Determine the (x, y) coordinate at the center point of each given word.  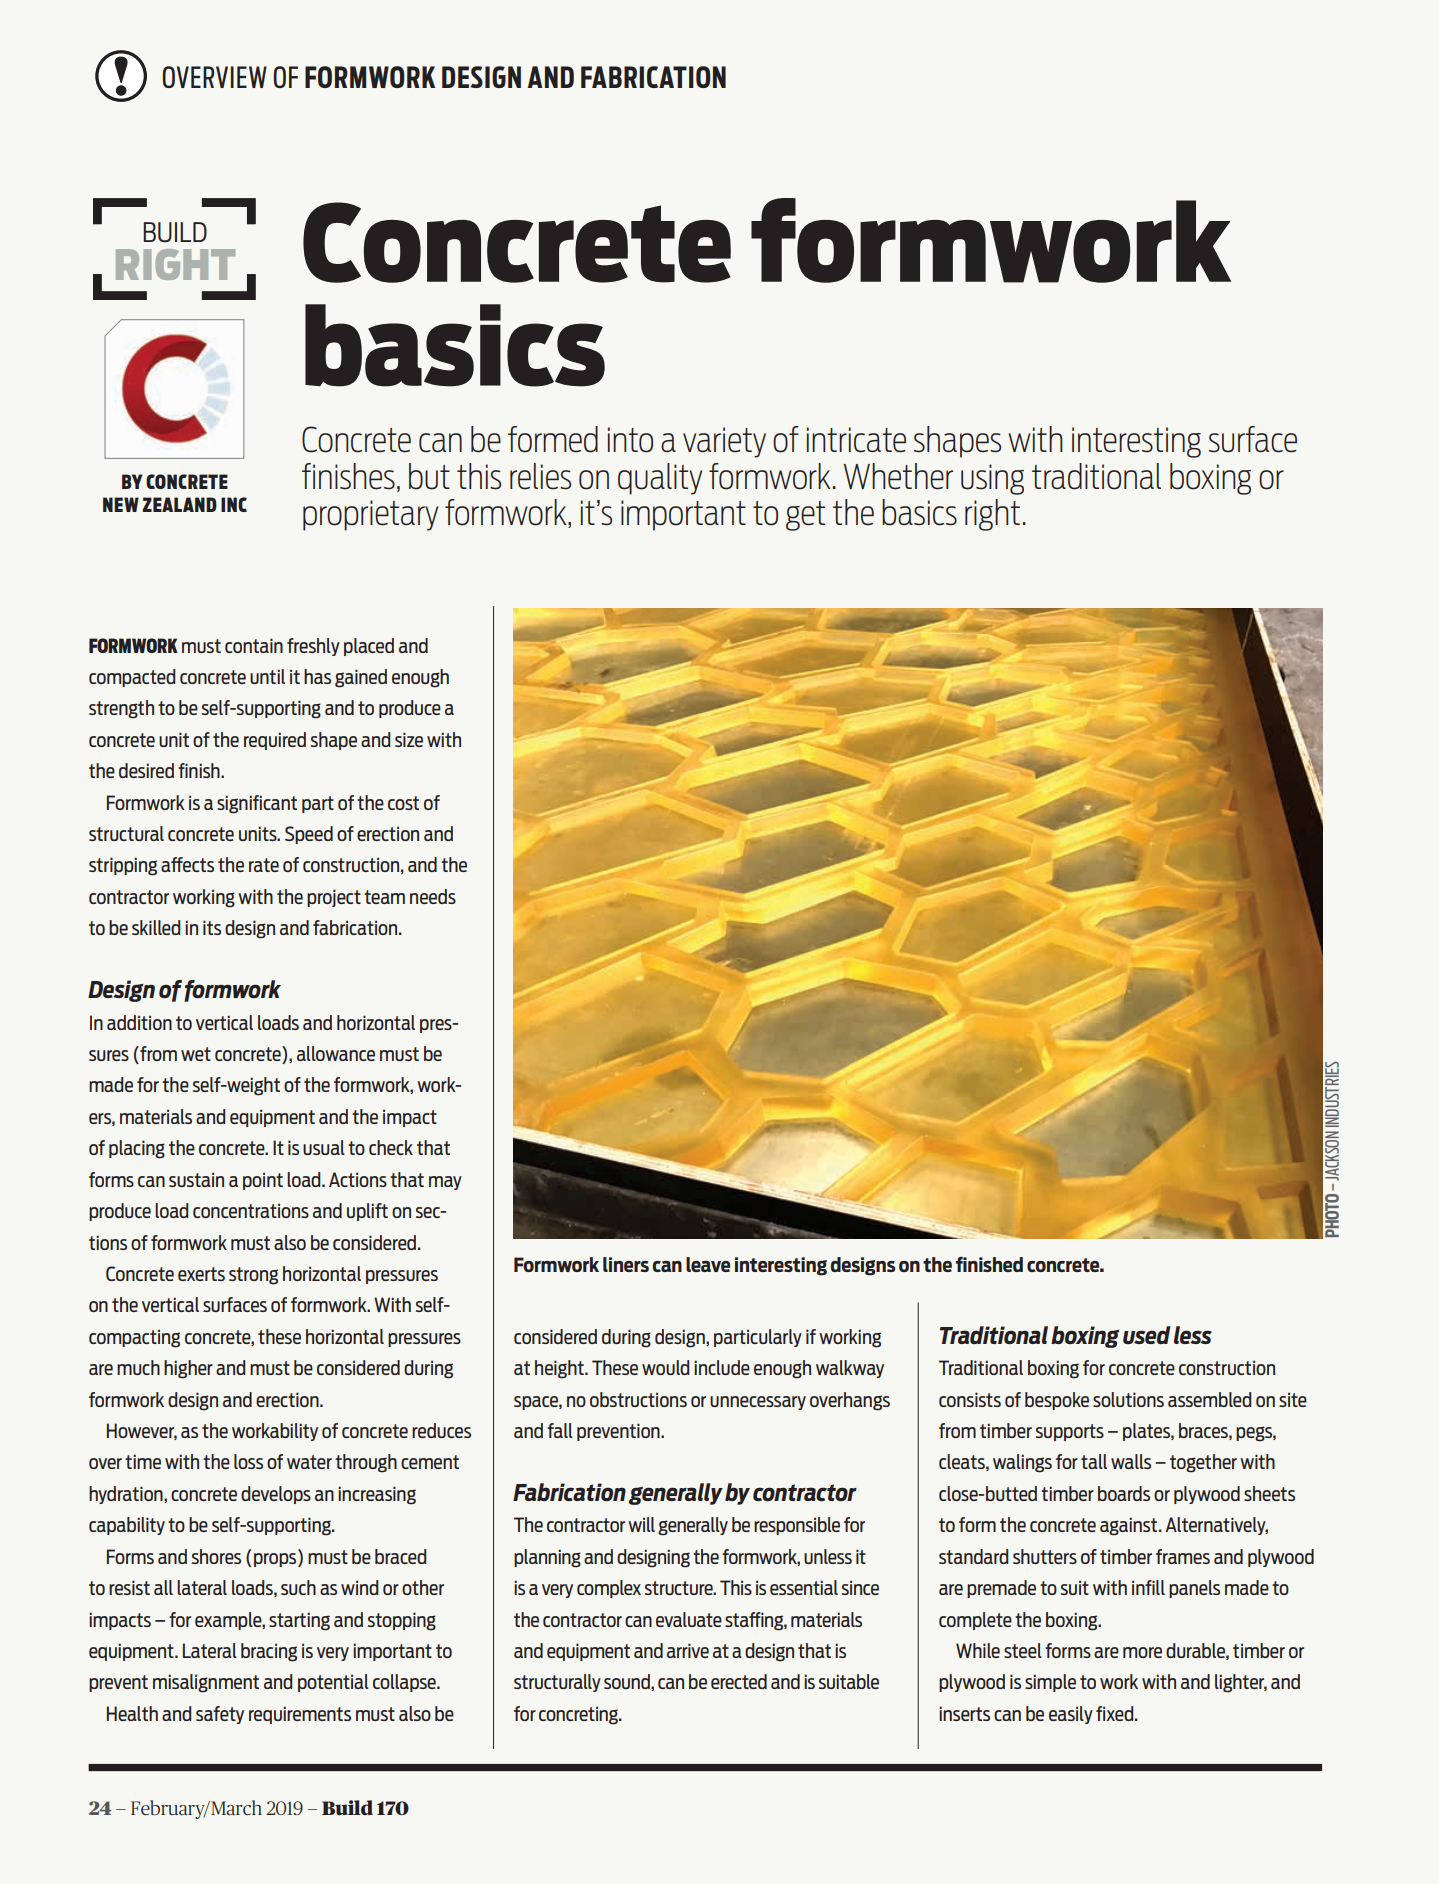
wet (196, 1054)
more (1142, 1652)
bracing (269, 1652)
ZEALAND (179, 504)
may (445, 1183)
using (992, 479)
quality (660, 479)
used (1146, 1335)
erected (739, 1681)
